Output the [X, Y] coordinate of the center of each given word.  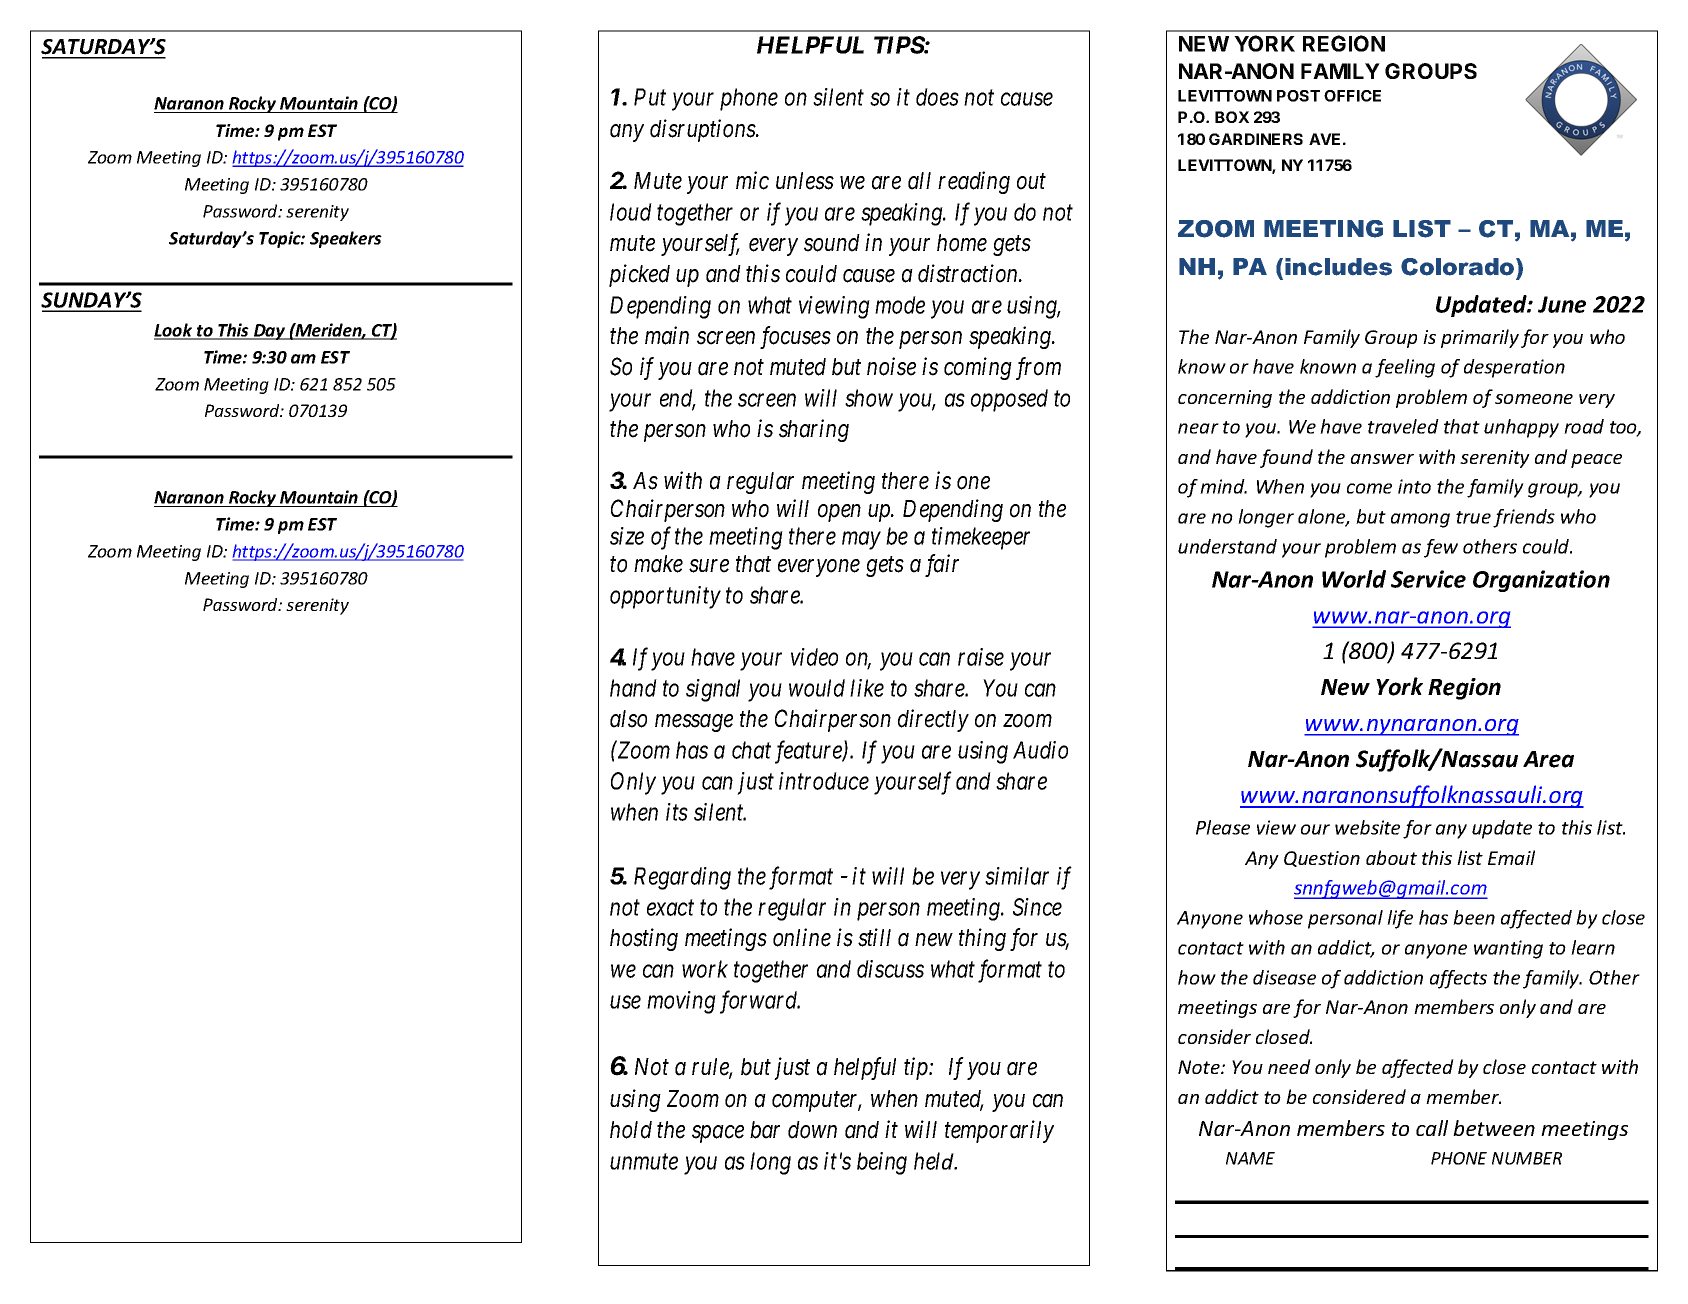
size [627, 536]
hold [631, 1130]
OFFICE [1352, 96]
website [1367, 827]
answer [1382, 459]
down [812, 1130]
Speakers [346, 239]
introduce [824, 781]
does [937, 97]
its [677, 812]
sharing [814, 430]
